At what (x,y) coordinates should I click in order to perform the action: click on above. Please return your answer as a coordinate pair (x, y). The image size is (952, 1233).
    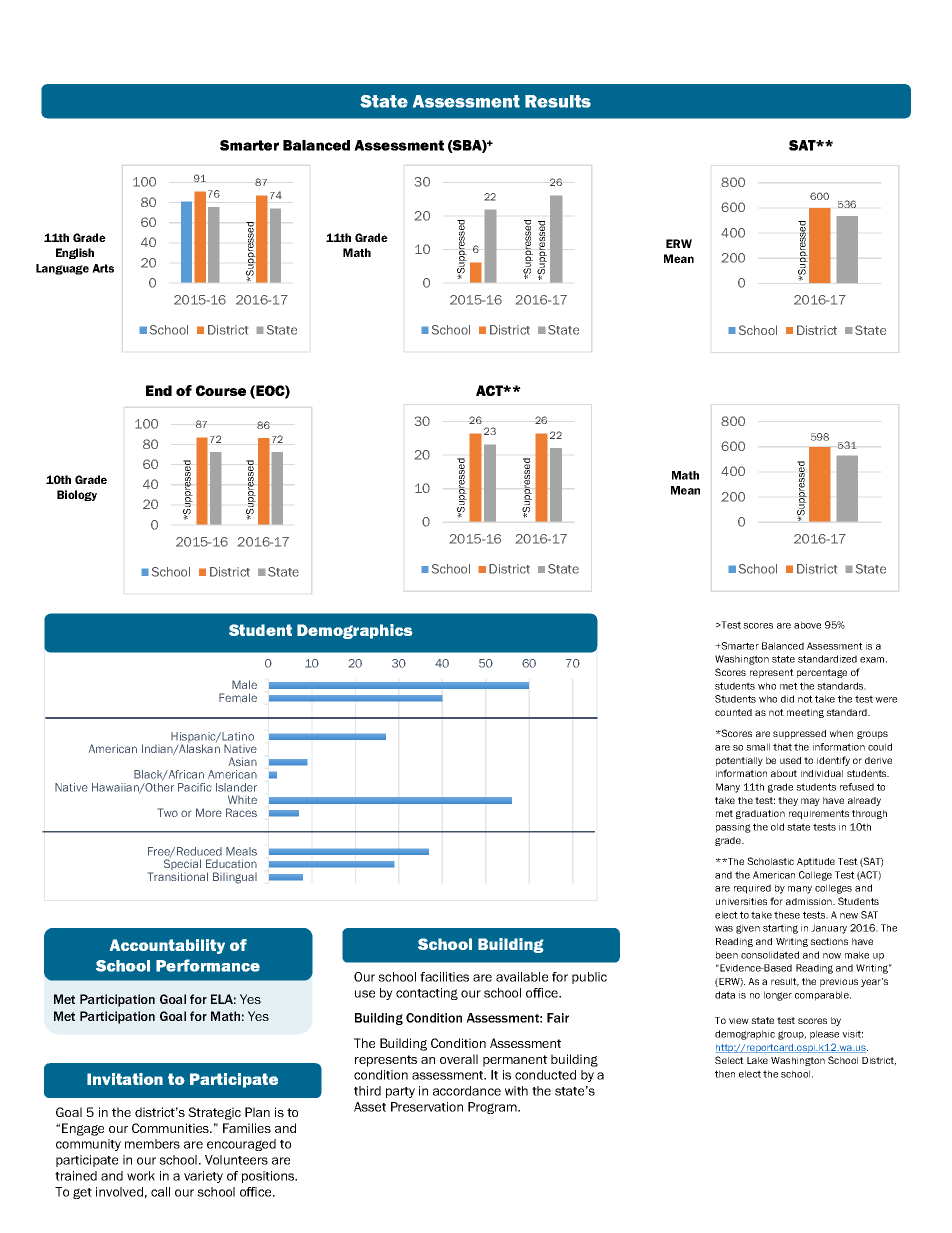
    Looking at the image, I should click on (807, 625).
